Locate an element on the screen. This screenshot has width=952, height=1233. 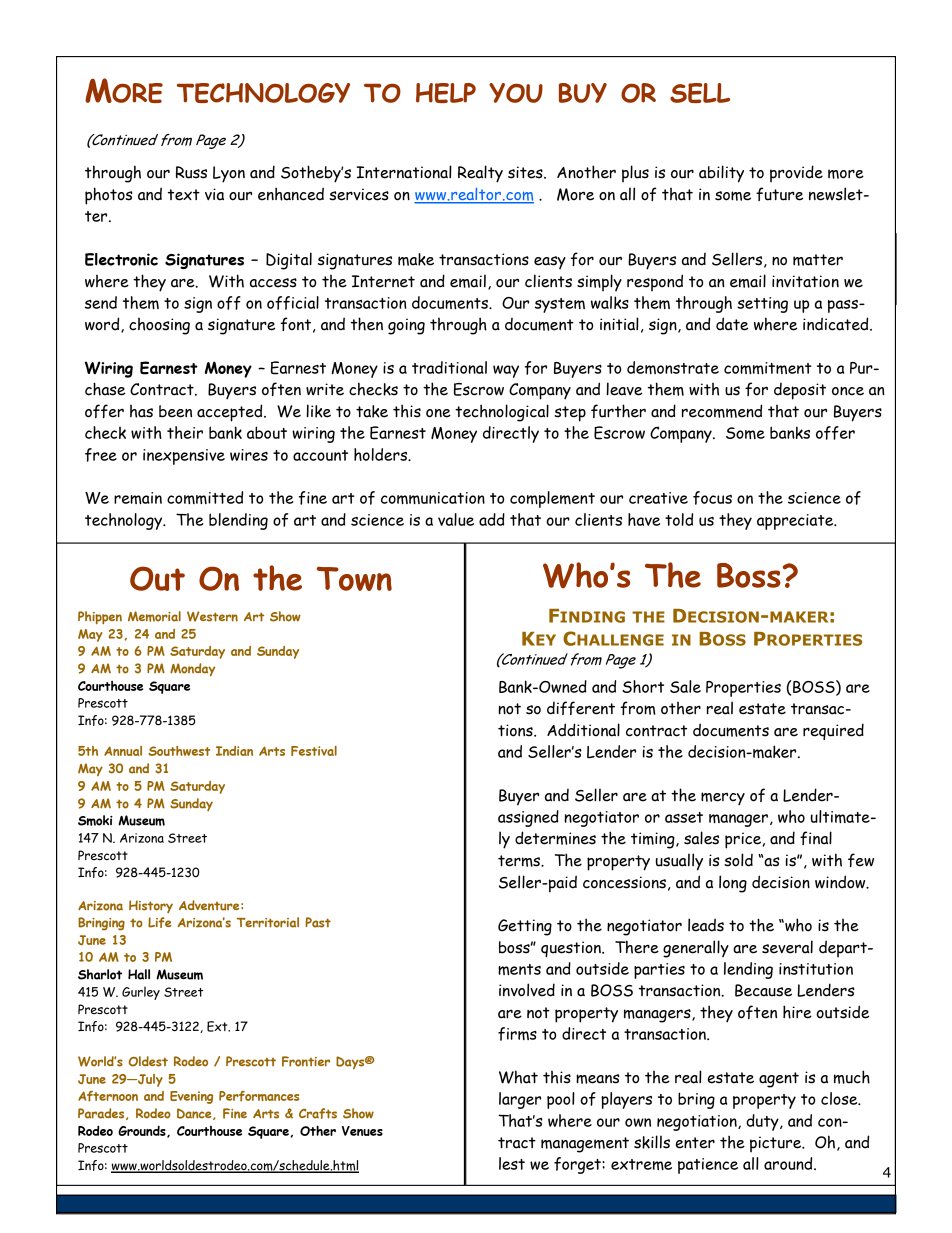
Southwest is located at coordinates (179, 751).
